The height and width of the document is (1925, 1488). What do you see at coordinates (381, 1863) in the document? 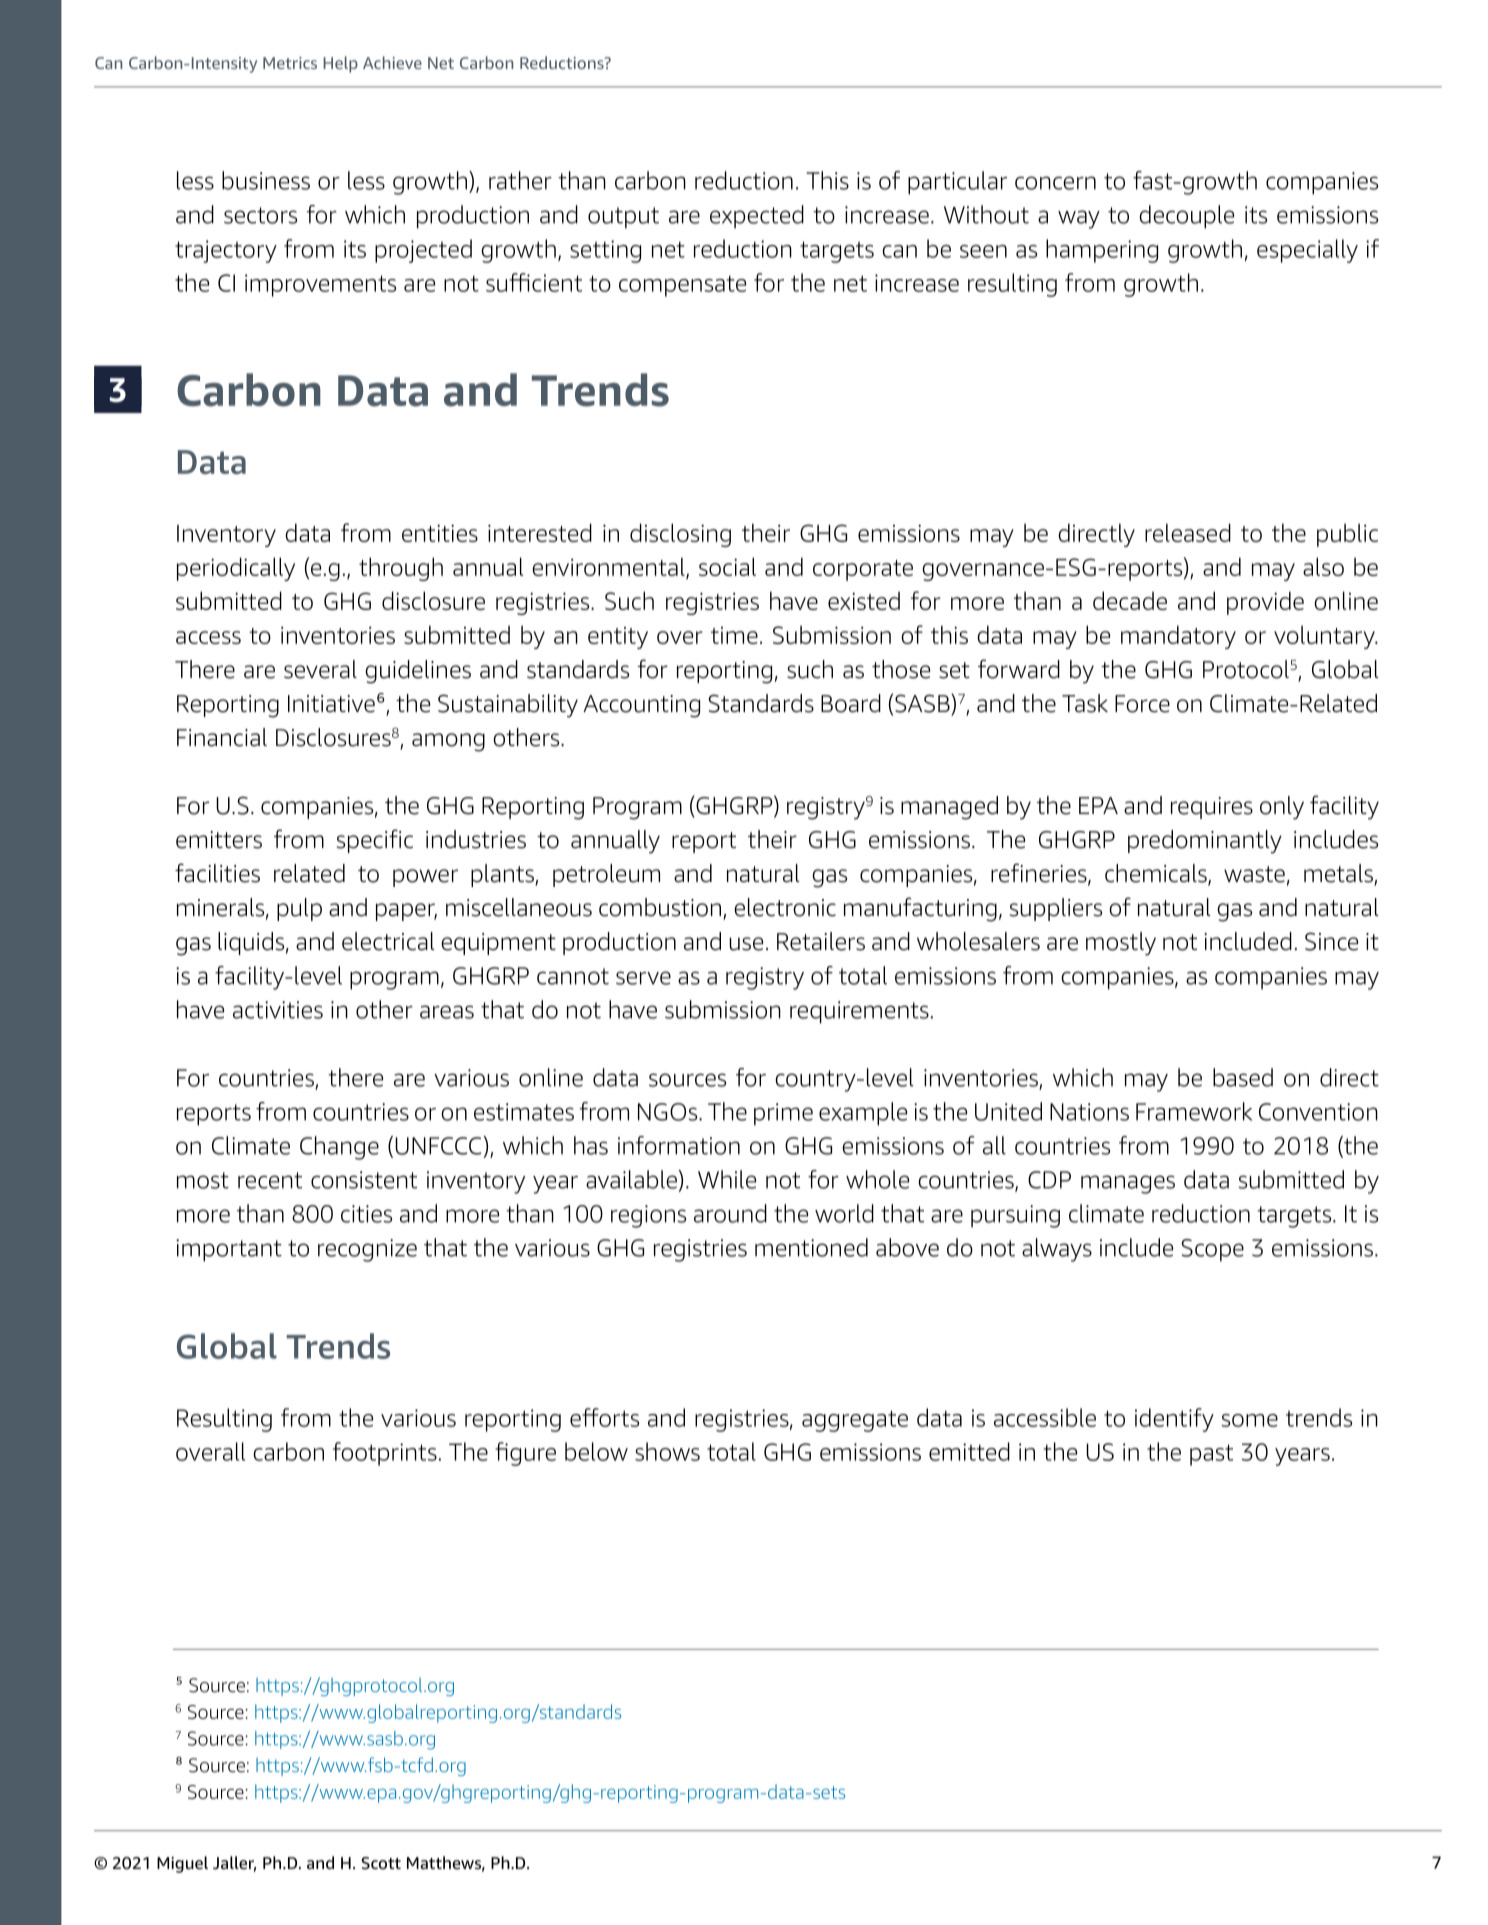
I see `Scott` at bounding box center [381, 1863].
